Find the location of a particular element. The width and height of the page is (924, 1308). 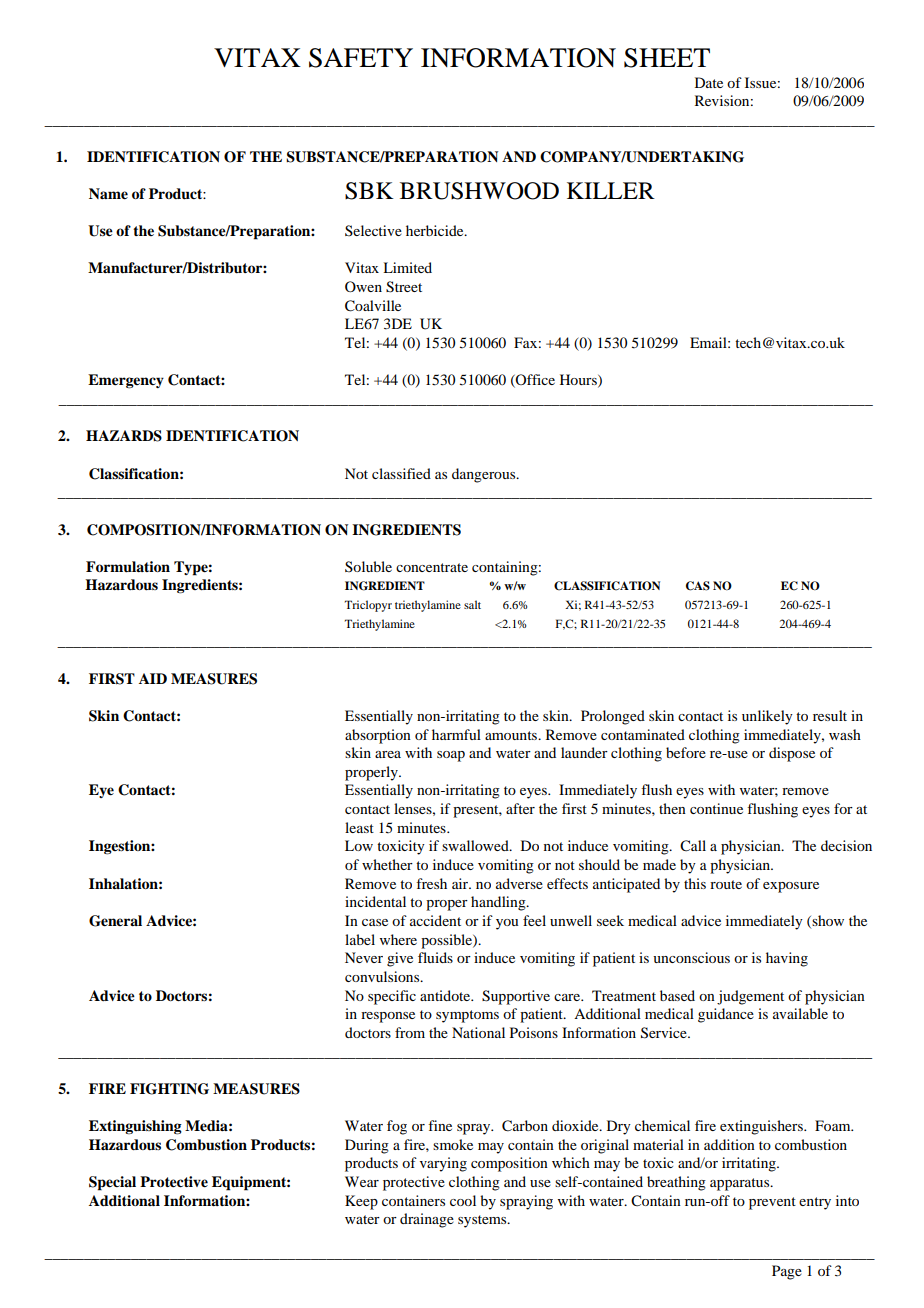

Date is located at coordinates (709, 82).
